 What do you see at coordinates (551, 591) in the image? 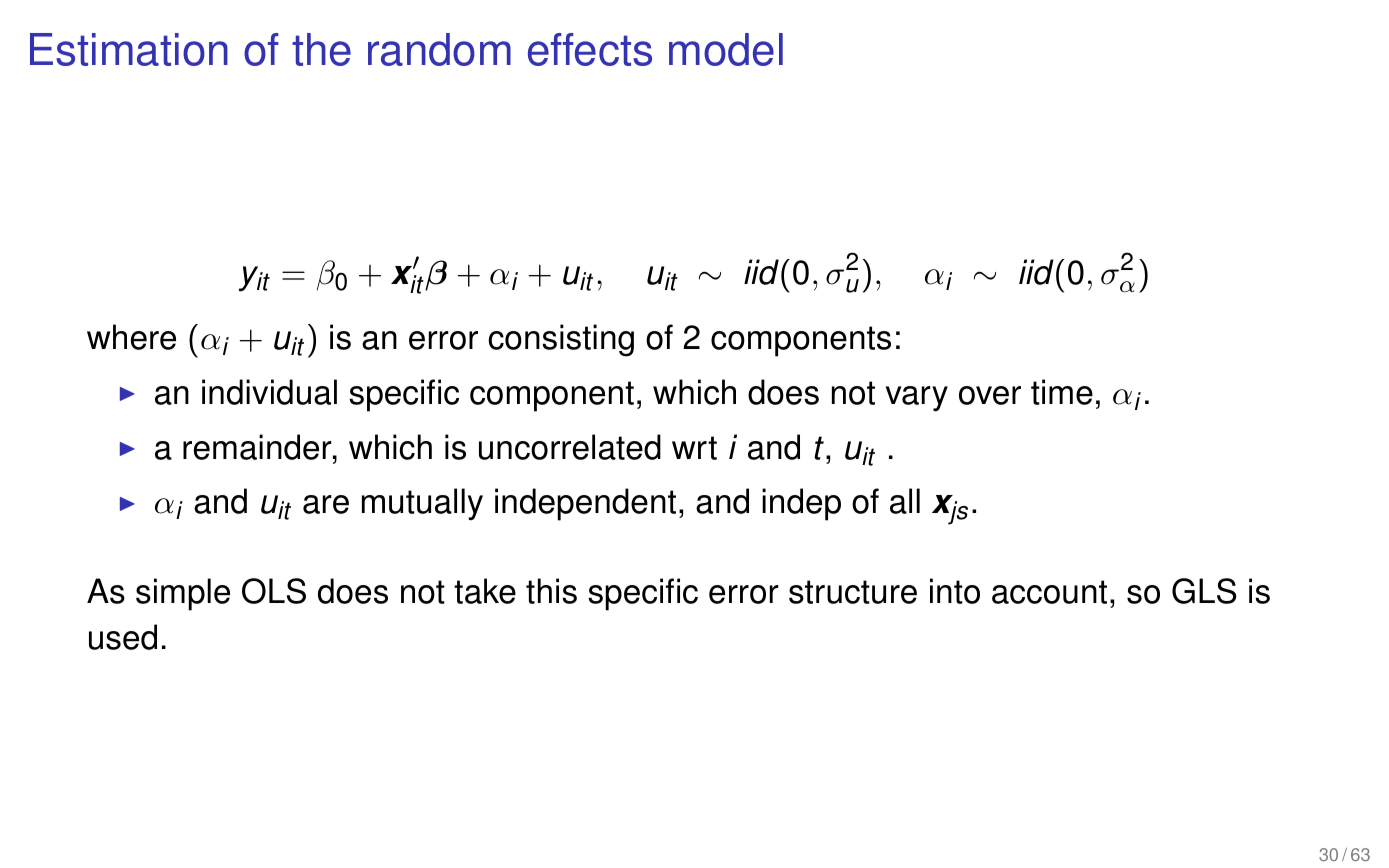
I see `this` at bounding box center [551, 591].
